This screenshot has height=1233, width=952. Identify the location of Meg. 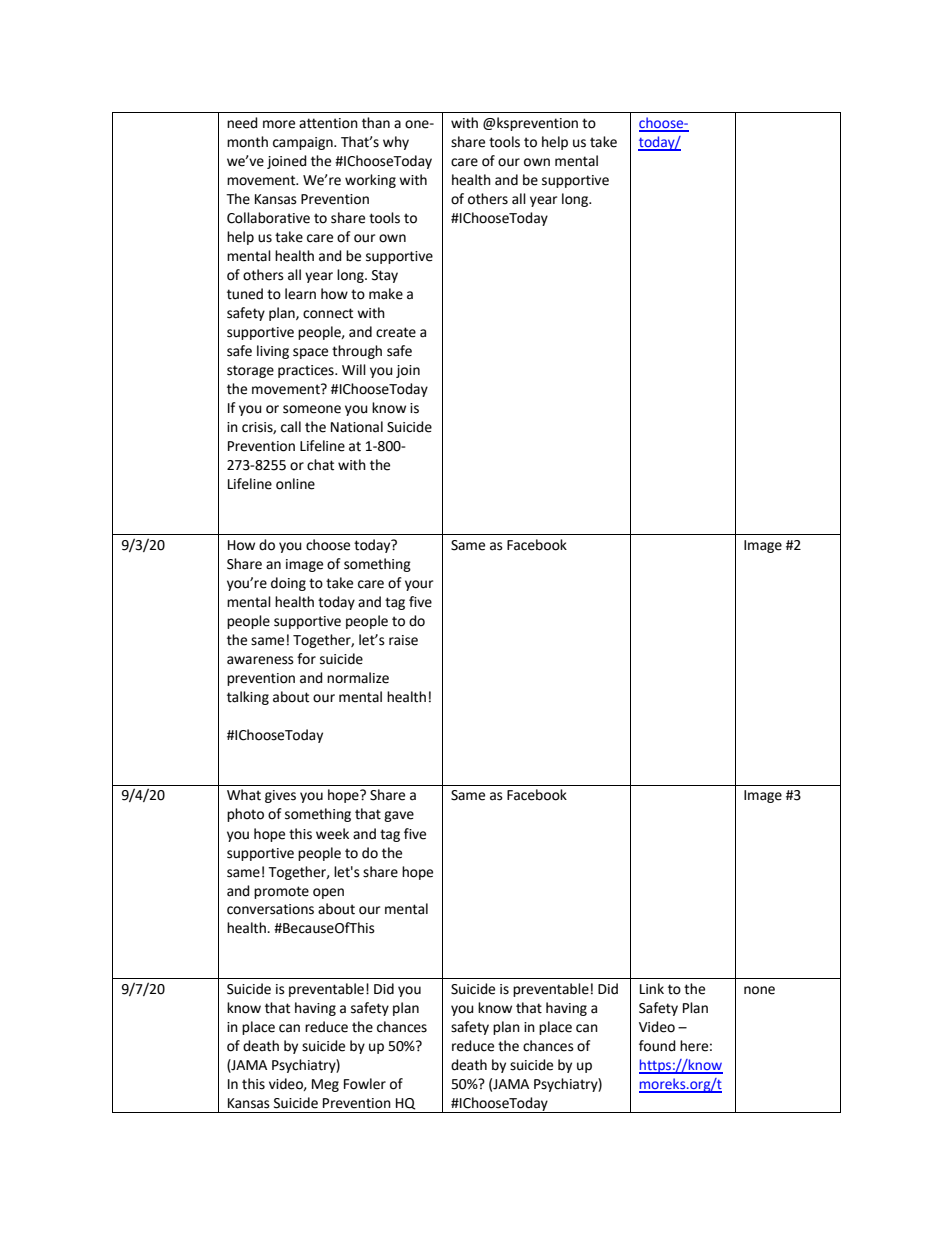
(325, 1085).
